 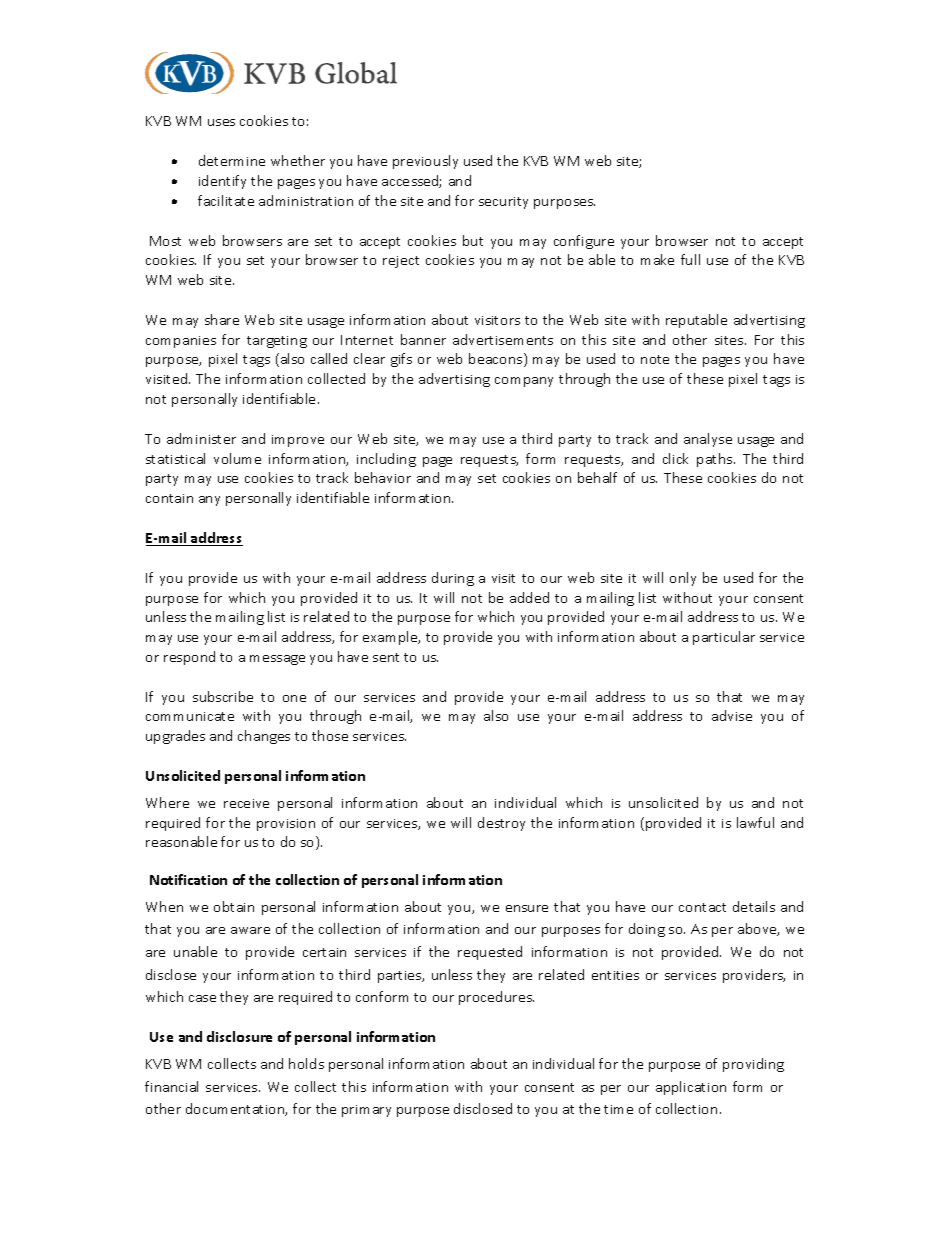 I want to click on full, so click(x=690, y=259).
